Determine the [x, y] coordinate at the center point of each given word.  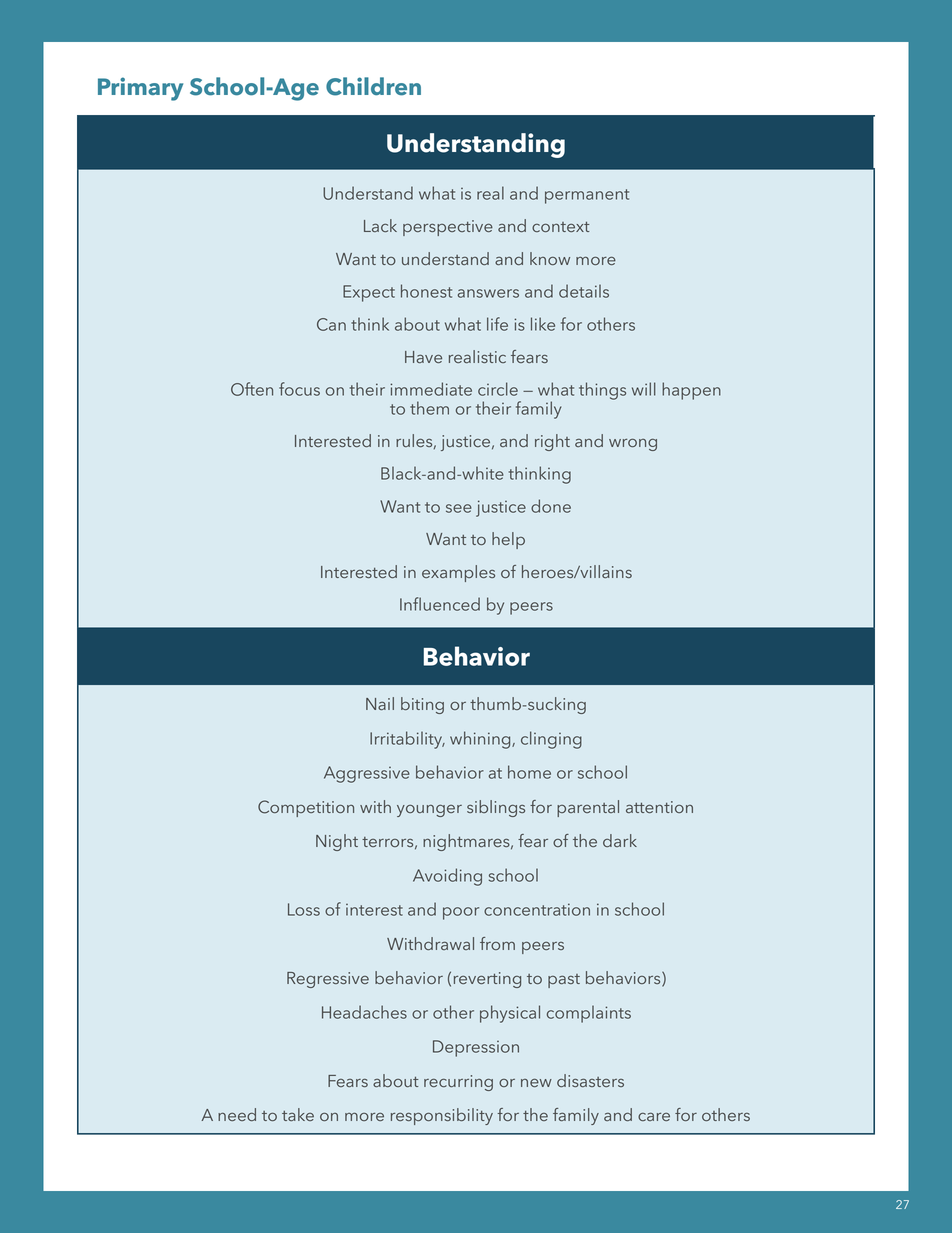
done [551, 506]
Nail [380, 703]
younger [429, 811]
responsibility [442, 1116]
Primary [140, 89]
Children [373, 86]
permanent [587, 196]
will [644, 389]
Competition [306, 808]
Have [423, 357]
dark [620, 840]
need [237, 1114]
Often [252, 389]
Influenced [440, 604]
